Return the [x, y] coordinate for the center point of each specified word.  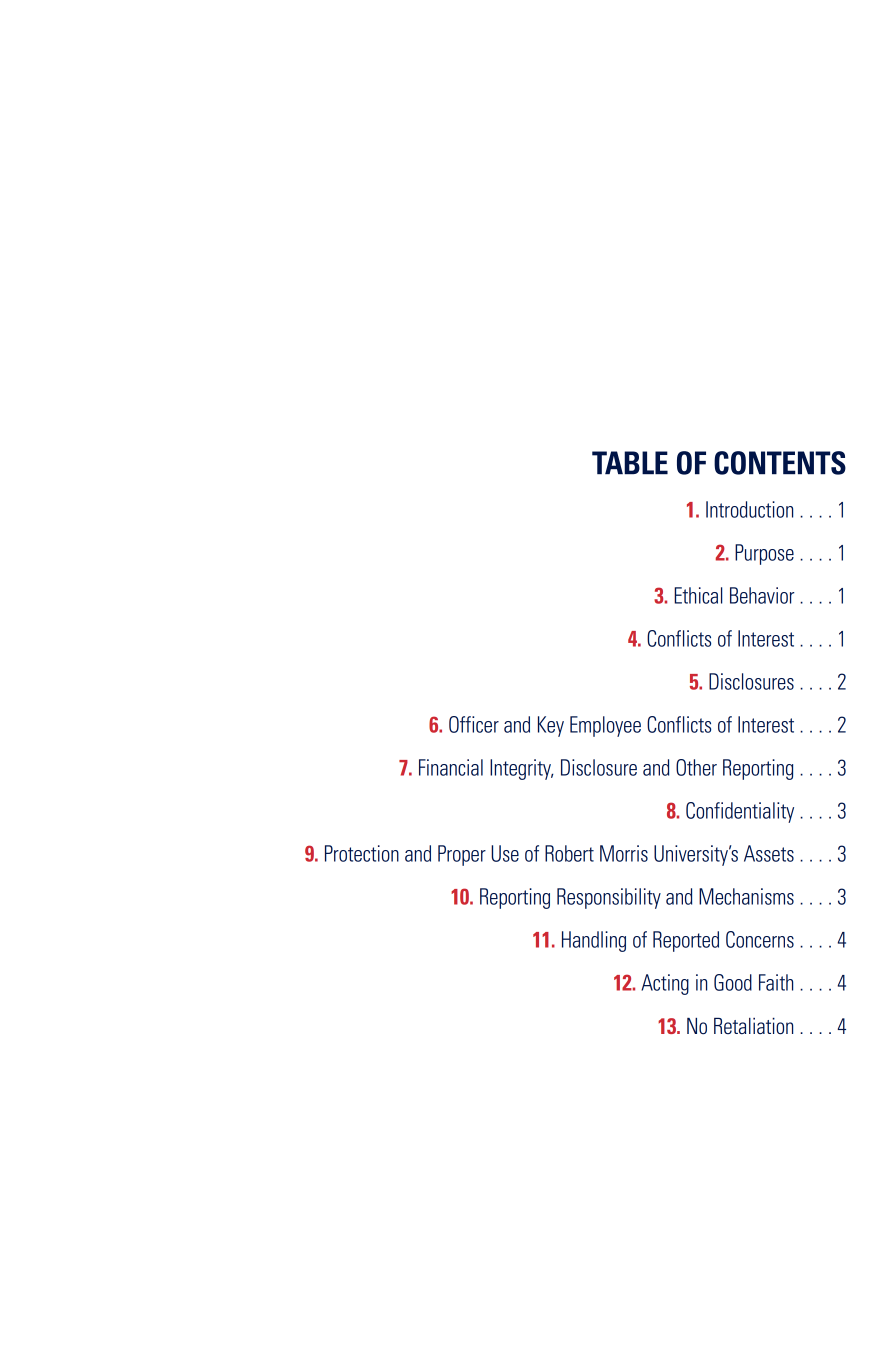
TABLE [630, 462]
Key [551, 726]
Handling [594, 941]
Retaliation [753, 1026]
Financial [451, 767]
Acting [665, 984]
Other [696, 767]
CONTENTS [780, 463]
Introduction [749, 509]
